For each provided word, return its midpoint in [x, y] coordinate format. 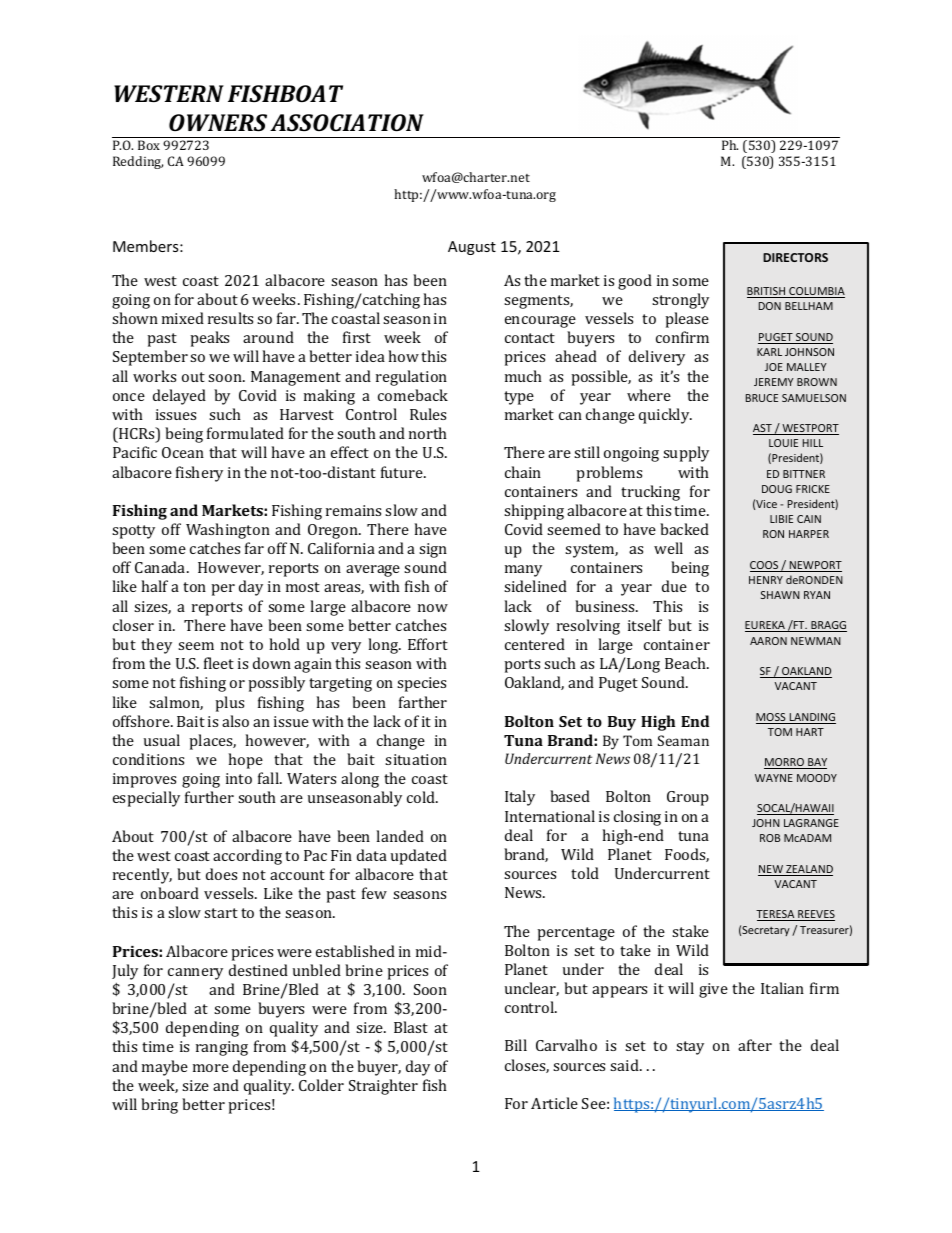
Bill [516, 1045]
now [433, 608]
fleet [219, 663]
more [211, 1068]
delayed [179, 397]
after [755, 1045]
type [519, 398]
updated [419, 857]
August [472, 248]
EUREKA [766, 626]
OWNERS [218, 122]
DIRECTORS [795, 257]
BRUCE [762, 398]
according [247, 857]
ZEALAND [808, 870]
